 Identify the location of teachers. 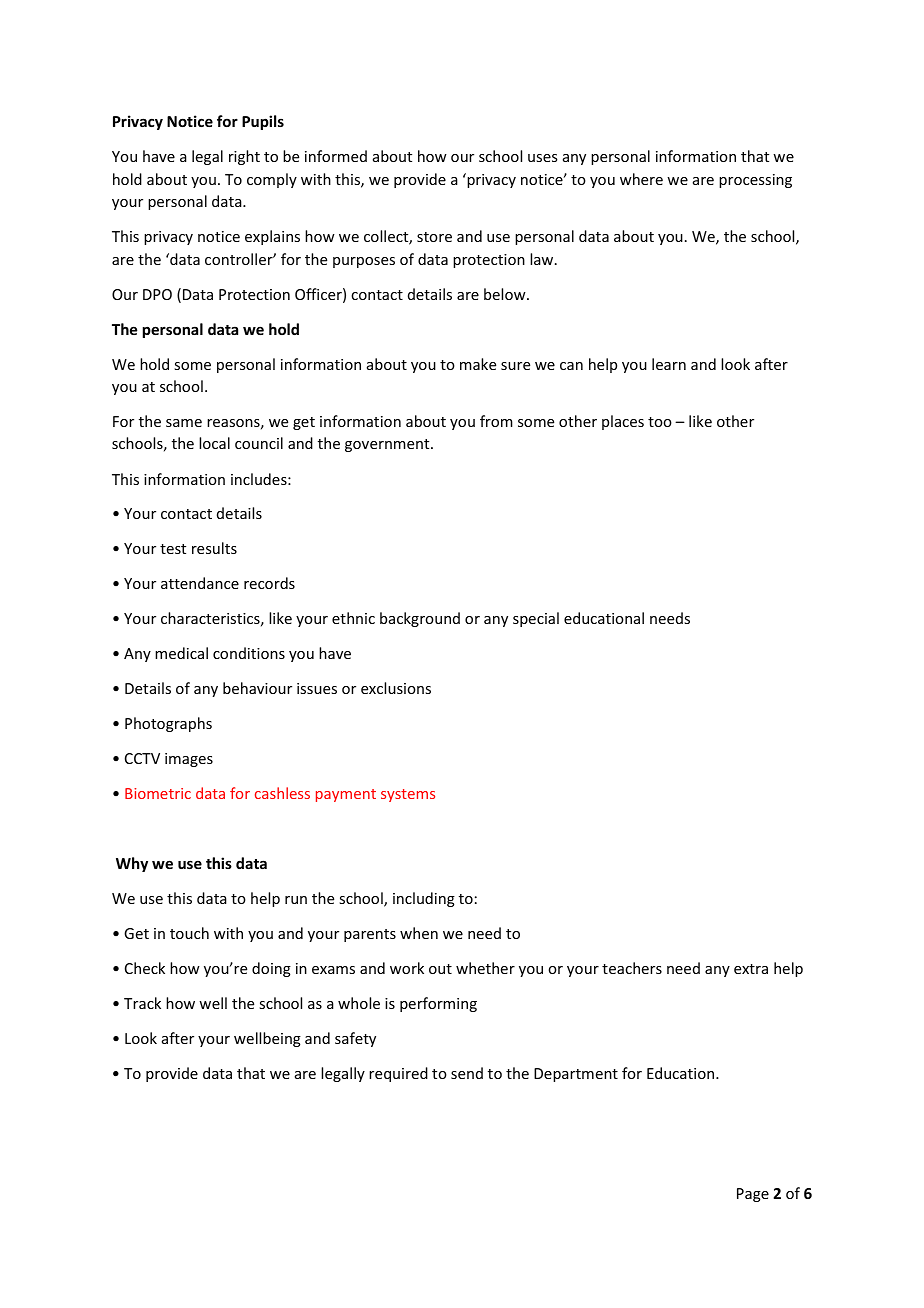
(632, 968).
